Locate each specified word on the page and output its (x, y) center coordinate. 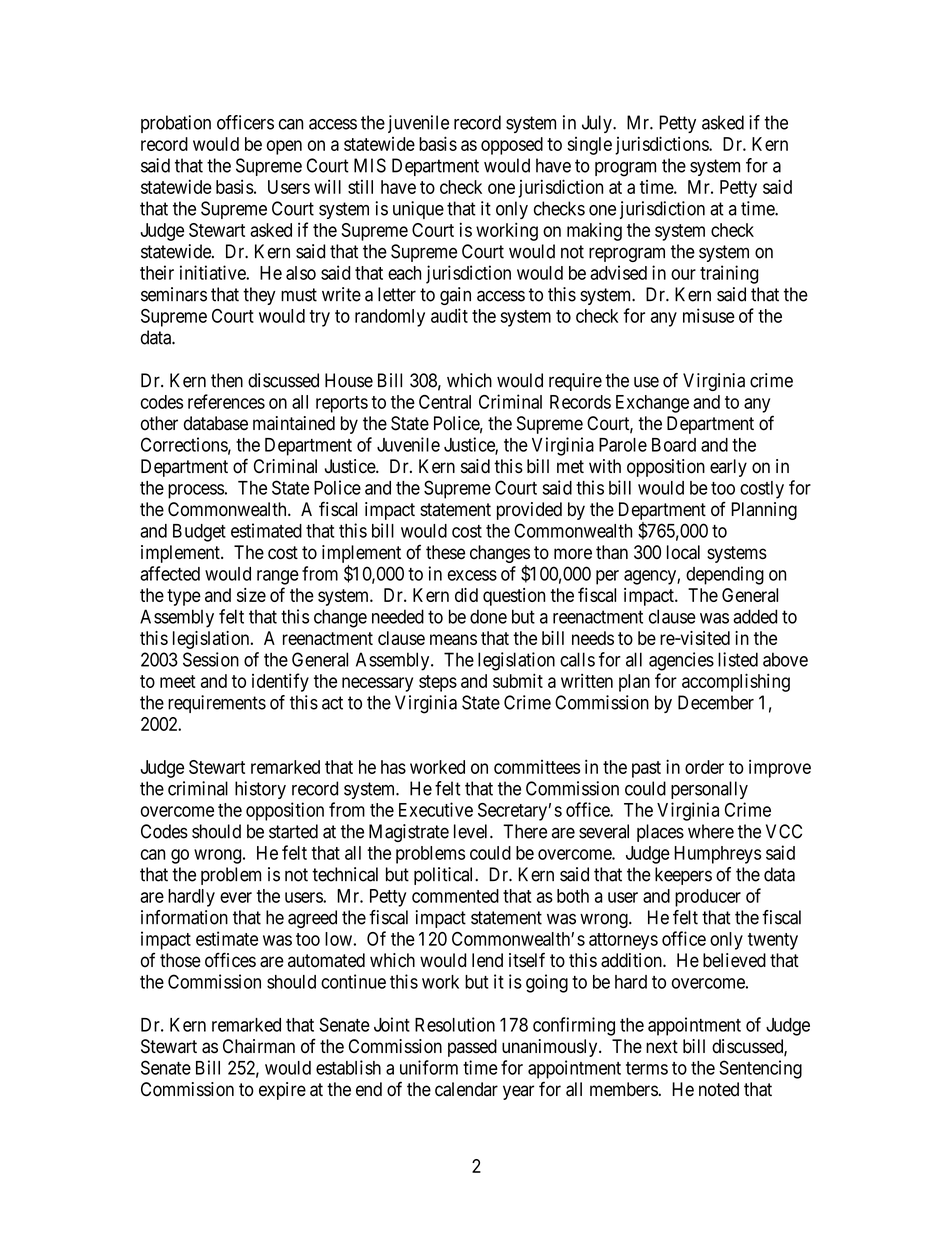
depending (725, 575)
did (466, 595)
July (598, 124)
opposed (512, 146)
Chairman (259, 1046)
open (284, 147)
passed (472, 1048)
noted (719, 1089)
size (251, 595)
